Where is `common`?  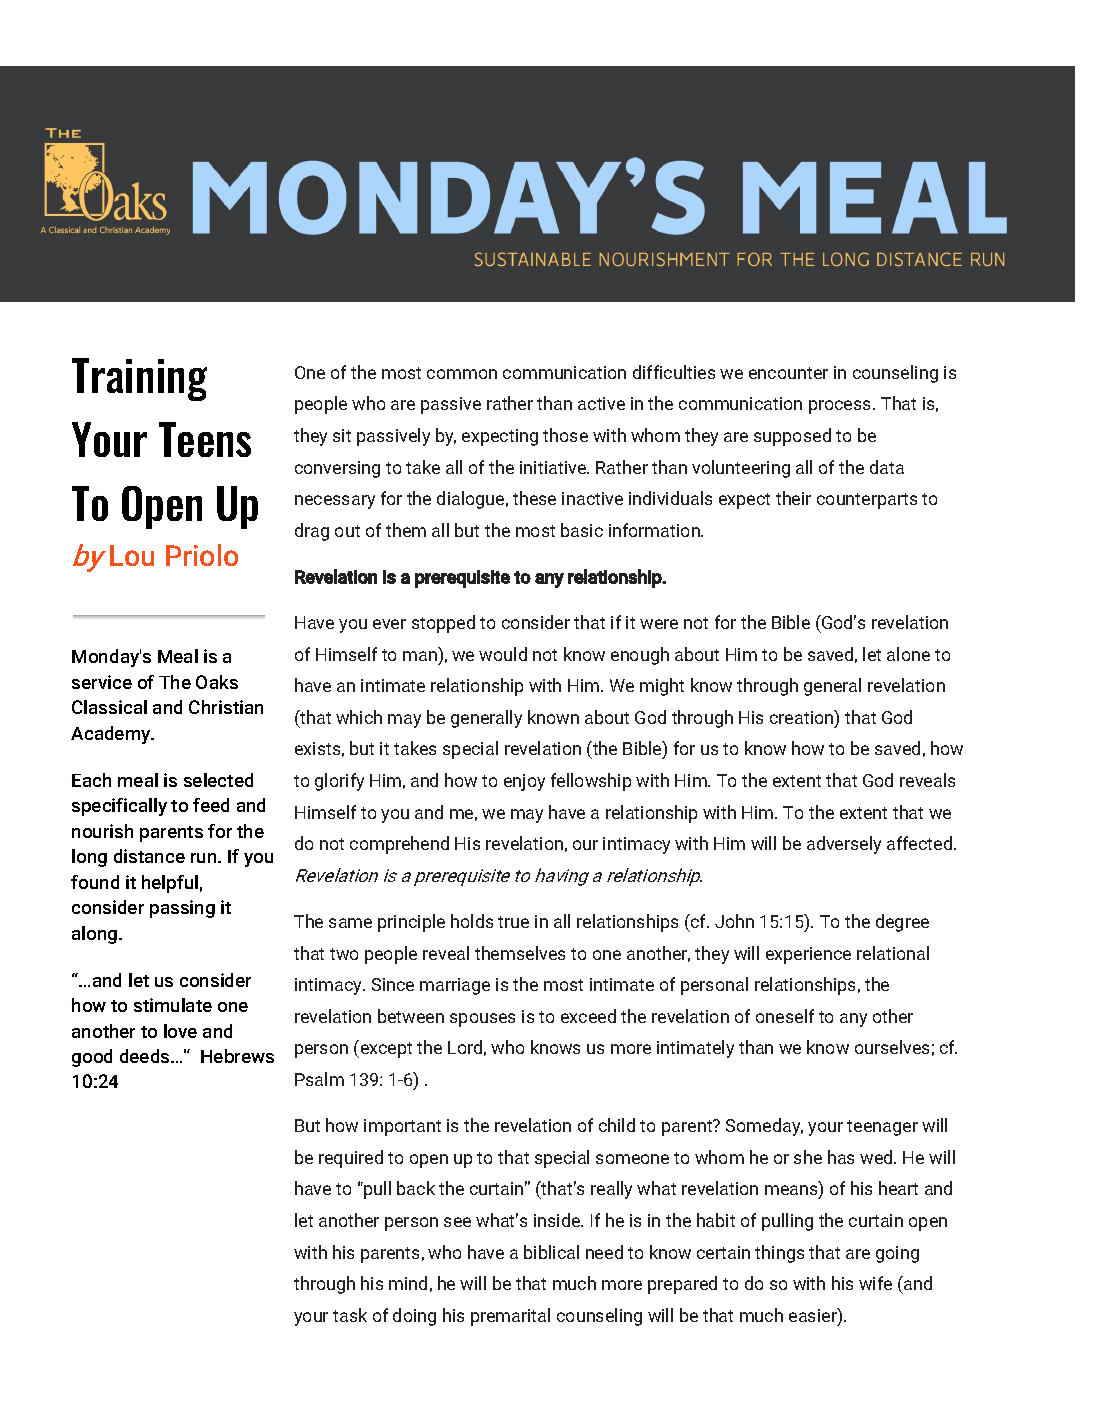 common is located at coordinates (462, 374).
